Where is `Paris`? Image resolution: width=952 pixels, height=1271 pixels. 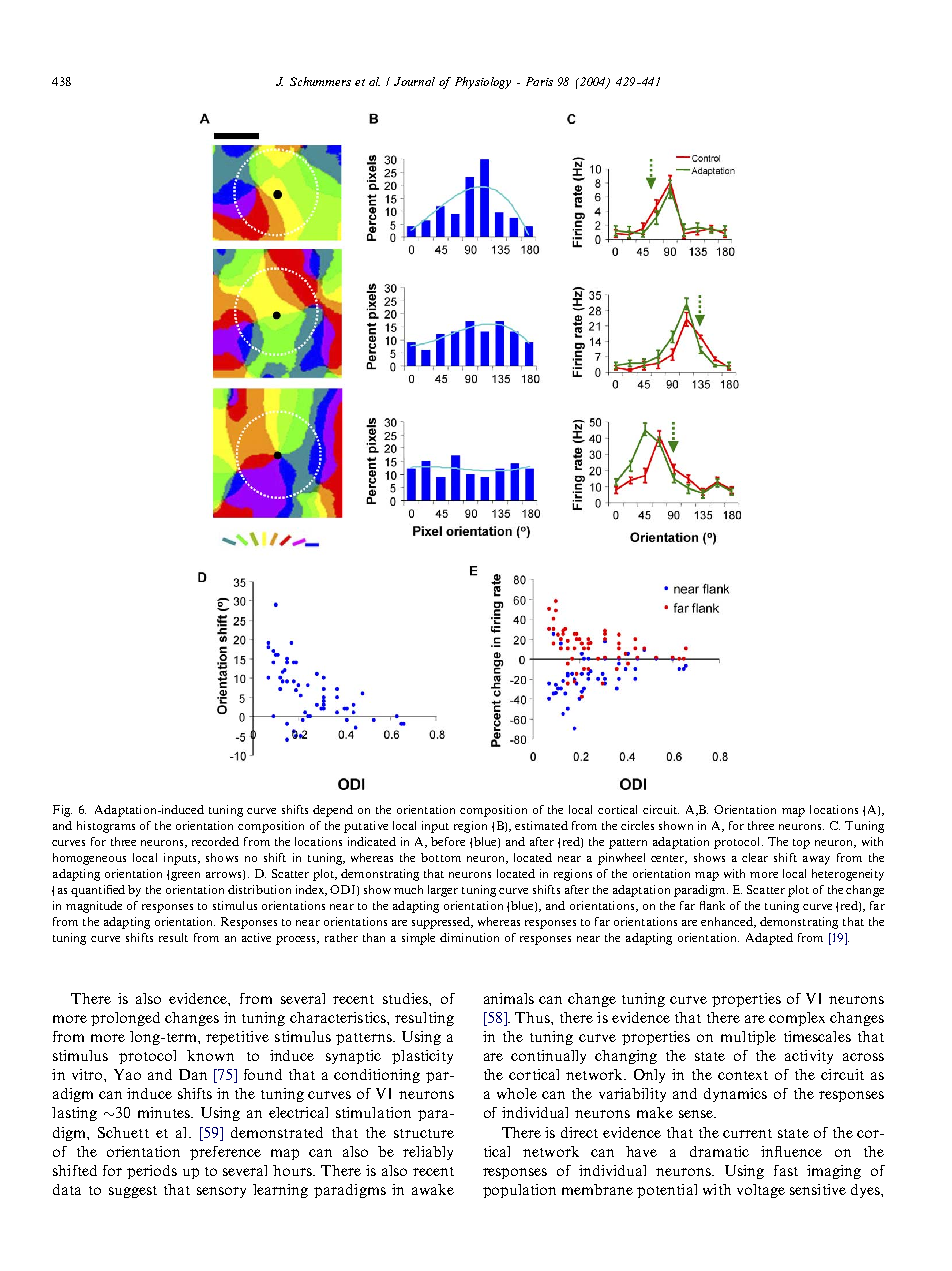 Paris is located at coordinates (539, 81).
